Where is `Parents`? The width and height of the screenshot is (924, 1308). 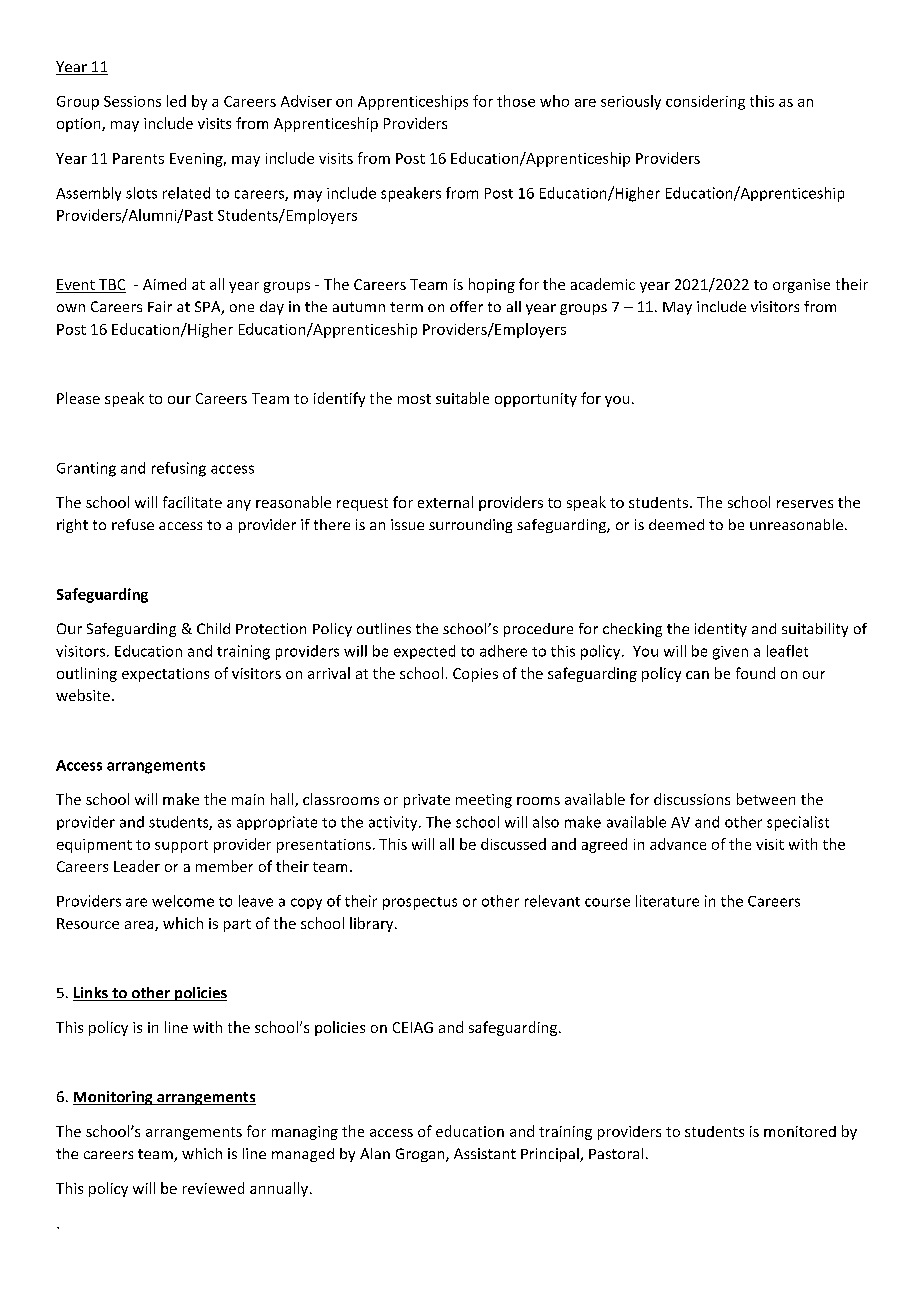 Parents is located at coordinates (138, 158).
